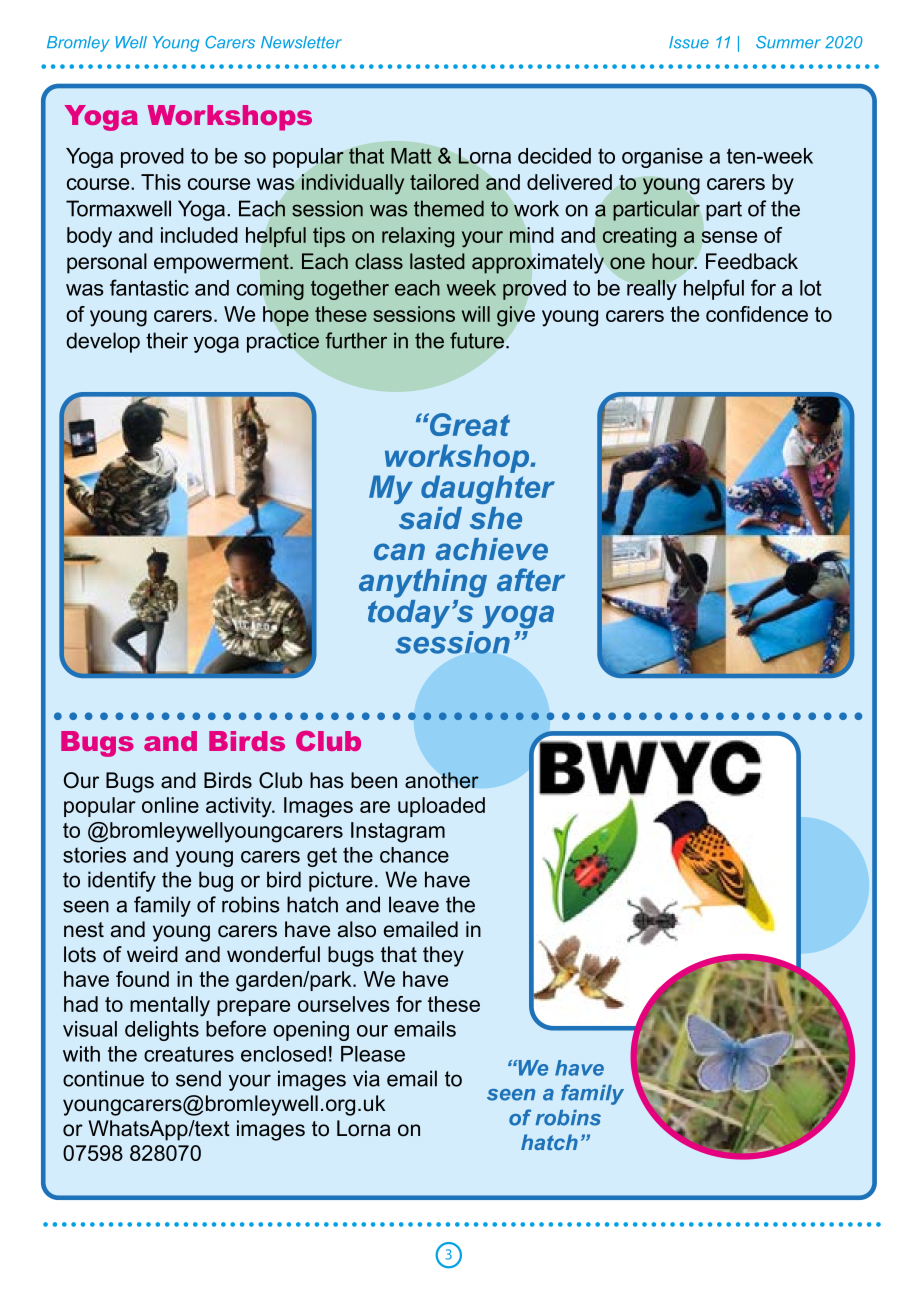  What do you see at coordinates (373, 1054) in the screenshot?
I see `Please` at bounding box center [373, 1054].
